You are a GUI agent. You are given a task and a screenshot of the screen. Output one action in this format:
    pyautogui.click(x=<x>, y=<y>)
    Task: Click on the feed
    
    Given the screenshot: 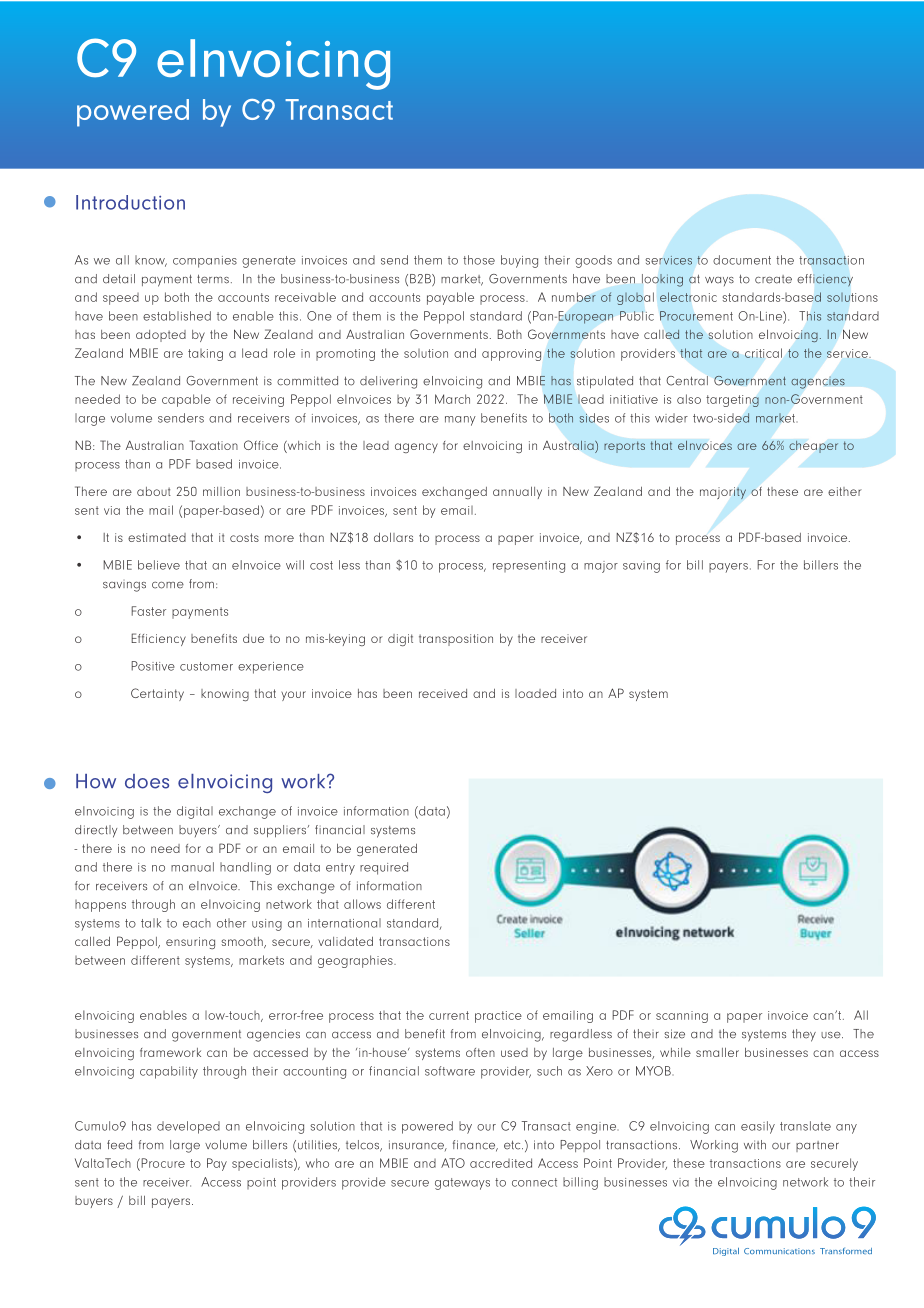 What is the action you would take?
    pyautogui.click(x=119, y=1145)
